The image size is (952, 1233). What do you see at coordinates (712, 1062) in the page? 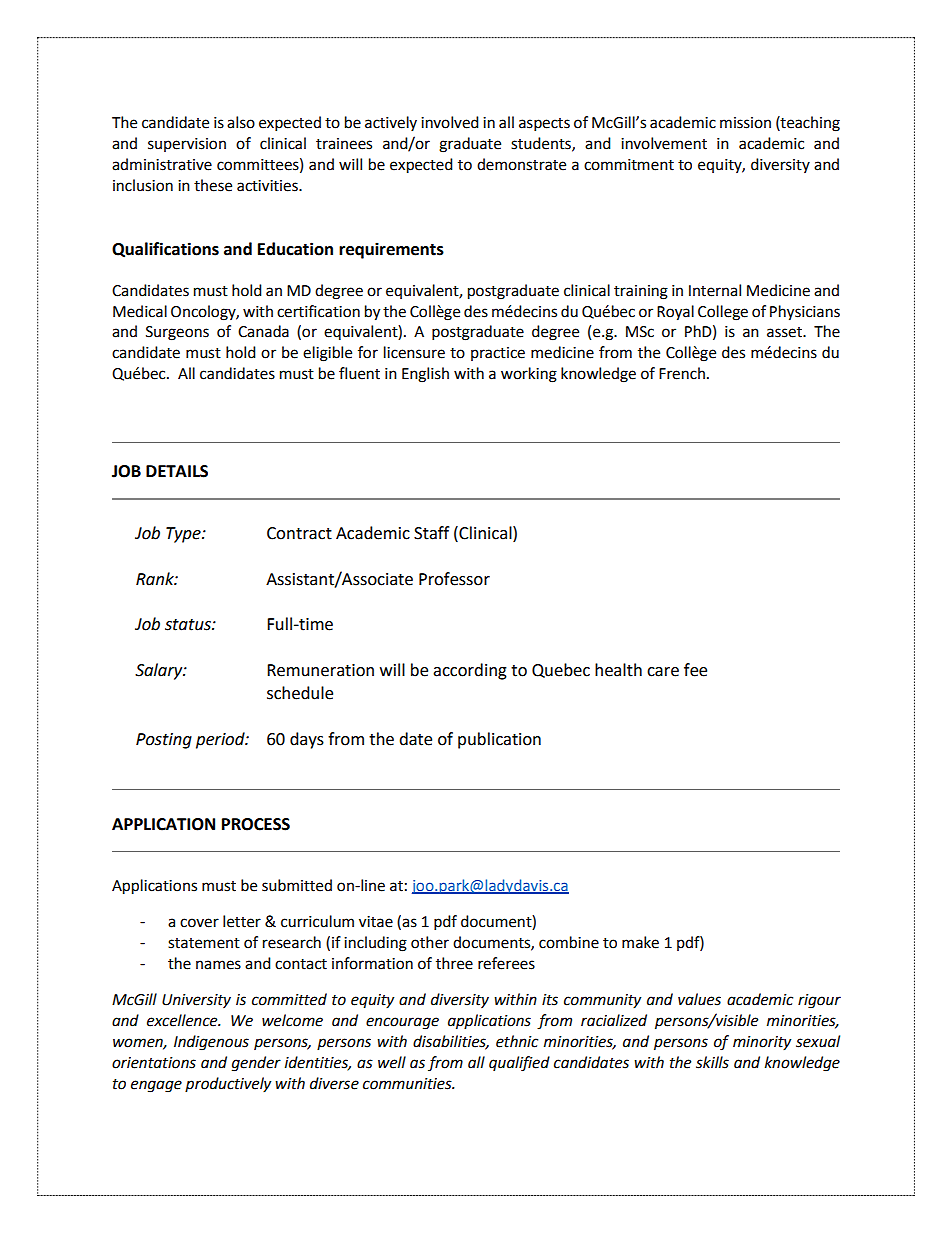
I see `skills` at bounding box center [712, 1062].
